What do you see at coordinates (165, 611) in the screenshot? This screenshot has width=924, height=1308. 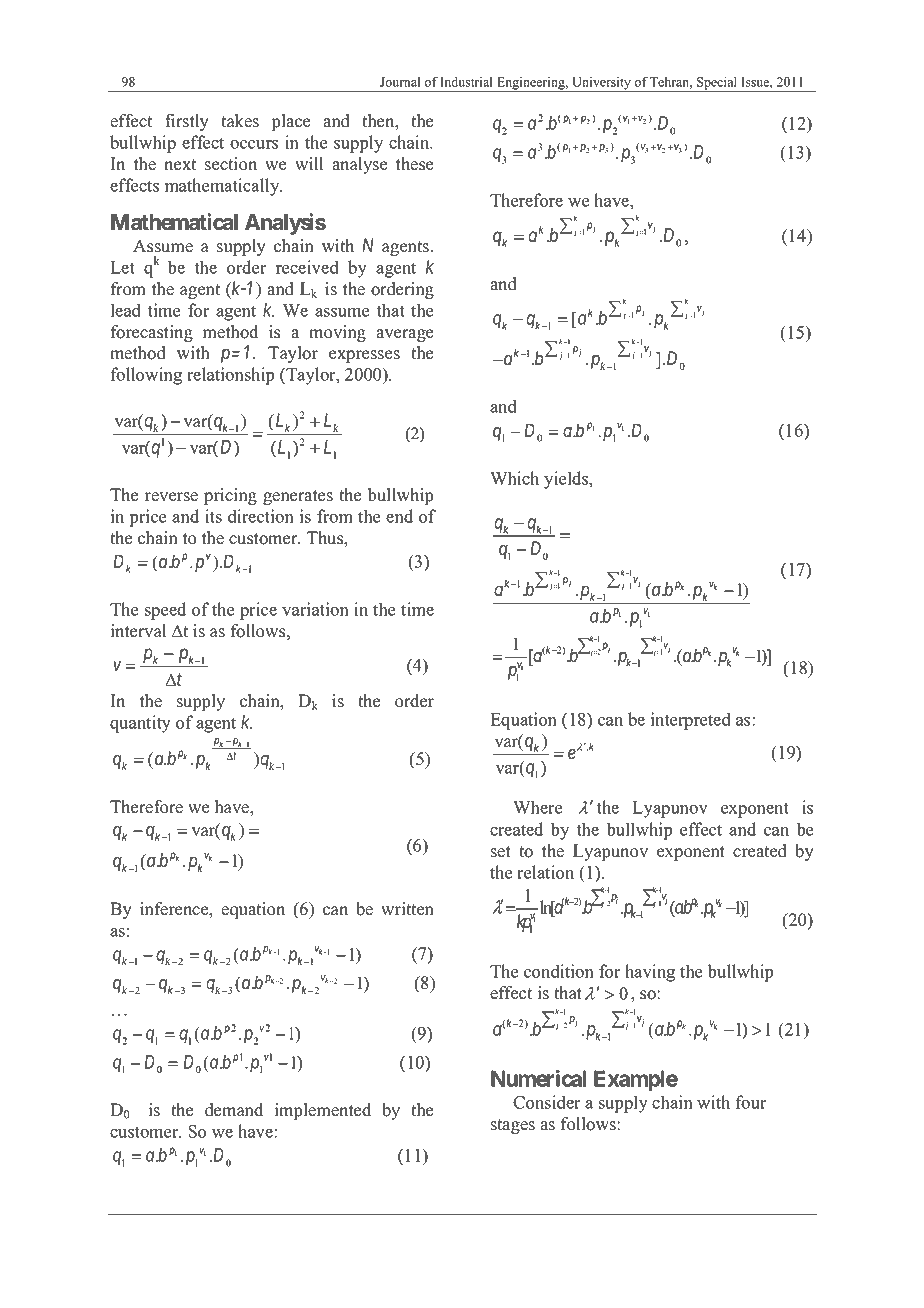 I see `speed` at bounding box center [165, 611].
